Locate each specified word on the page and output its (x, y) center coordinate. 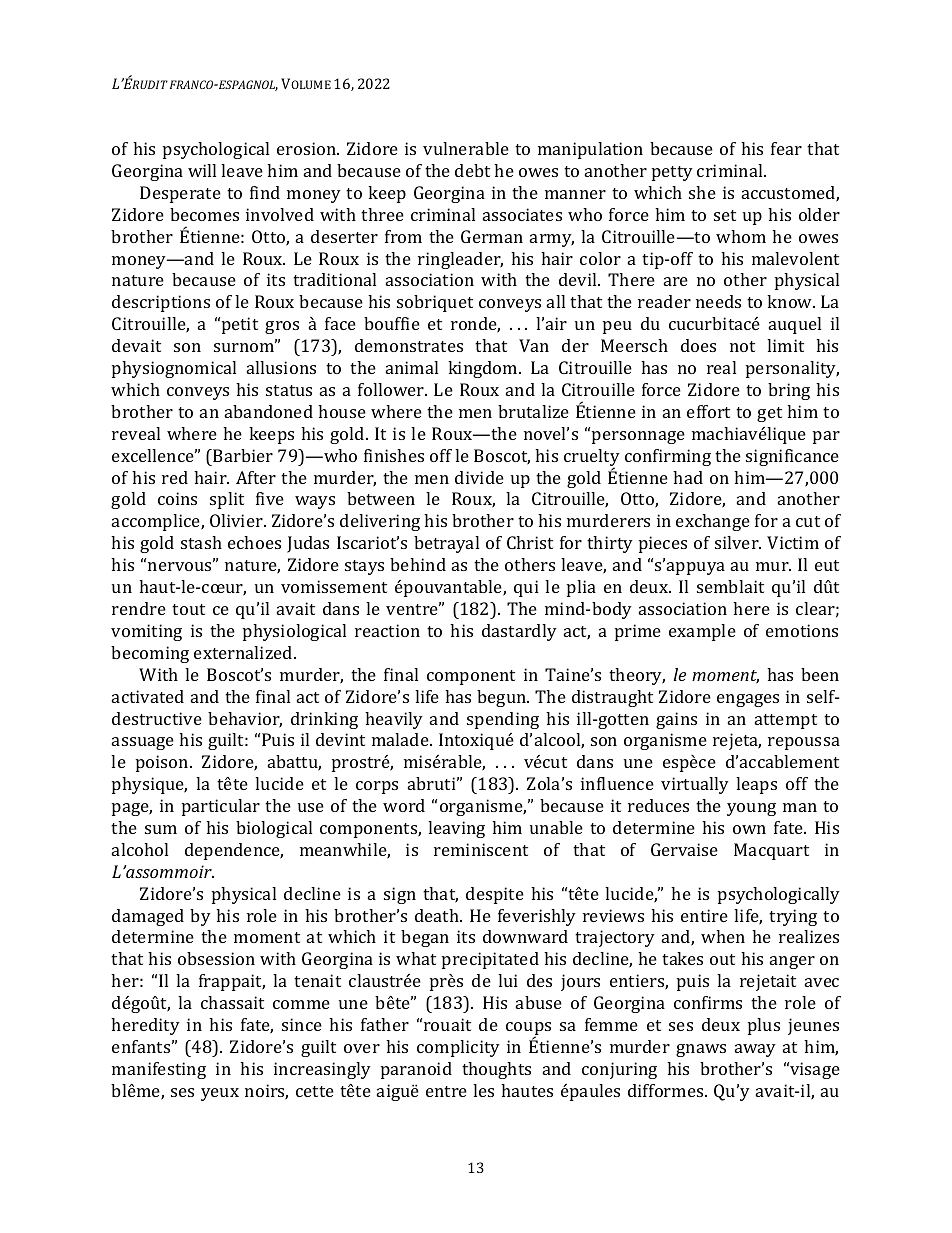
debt (472, 170)
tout (188, 609)
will (202, 170)
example (702, 632)
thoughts (496, 1070)
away (755, 1050)
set (725, 215)
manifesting (159, 1070)
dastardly (519, 632)
